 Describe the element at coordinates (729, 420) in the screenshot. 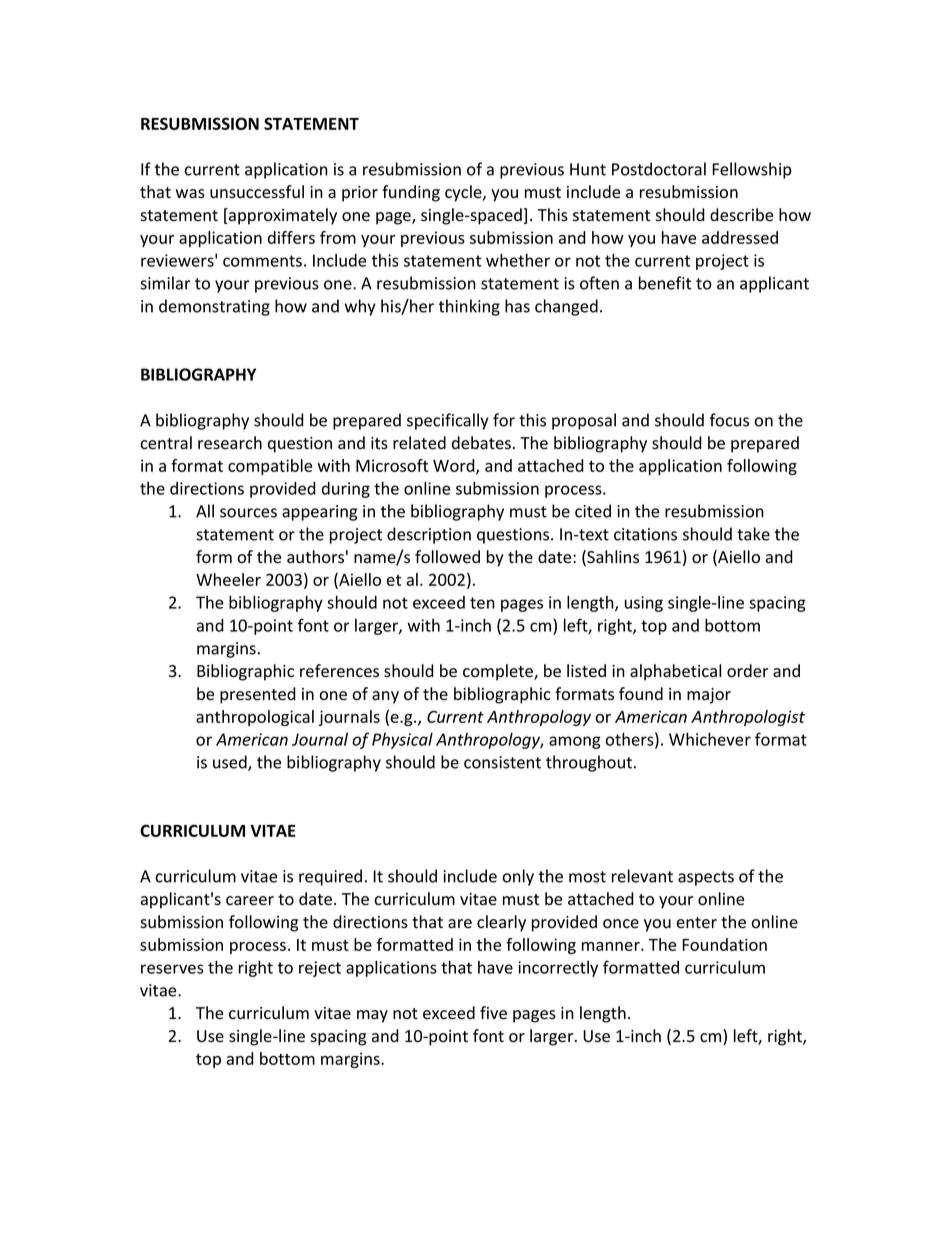

I see `focus` at that location.
